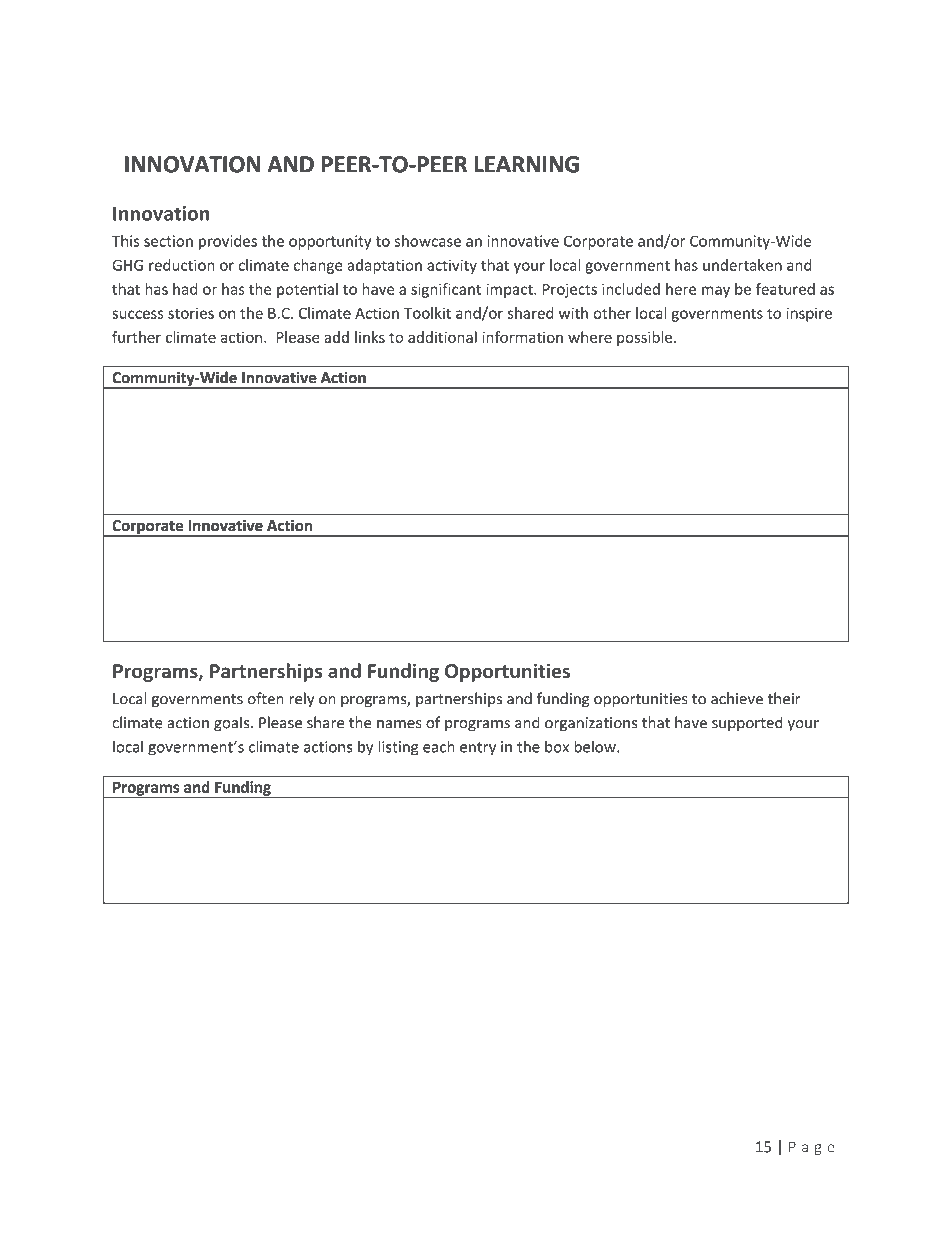 The height and width of the page is (1233, 952). Describe the element at coordinates (228, 242) in the page. I see `provides` at that location.
